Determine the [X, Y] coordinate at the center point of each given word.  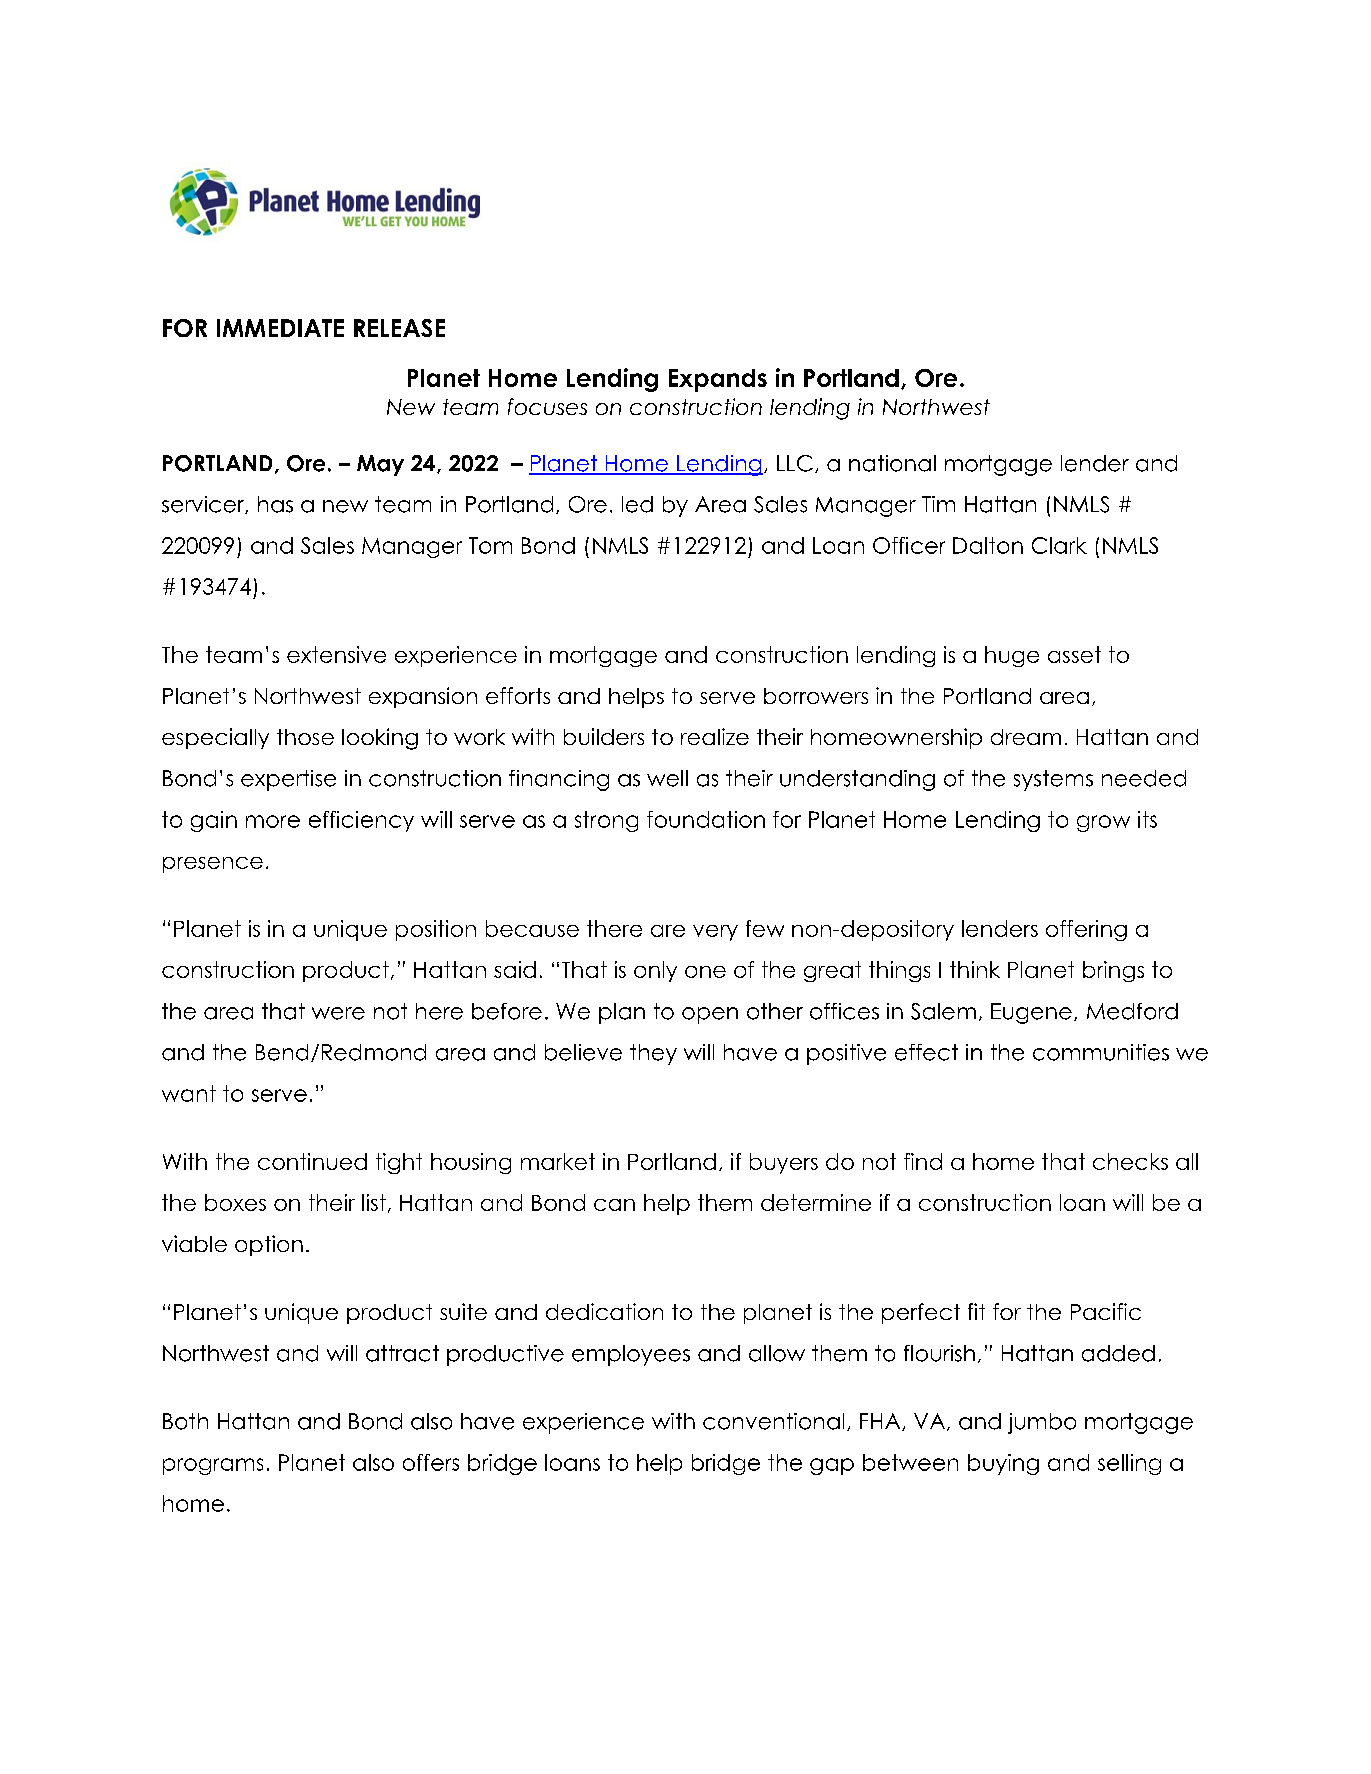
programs [213, 1466]
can [614, 1205]
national [892, 463]
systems [1053, 780]
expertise [288, 780]
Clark [1059, 545]
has [275, 504]
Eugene [1031, 1013]
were [338, 1013]
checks [1130, 1161]
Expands [718, 380]
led [637, 504]
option [269, 1245]
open [710, 1015]
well [667, 778]
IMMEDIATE [280, 328]
